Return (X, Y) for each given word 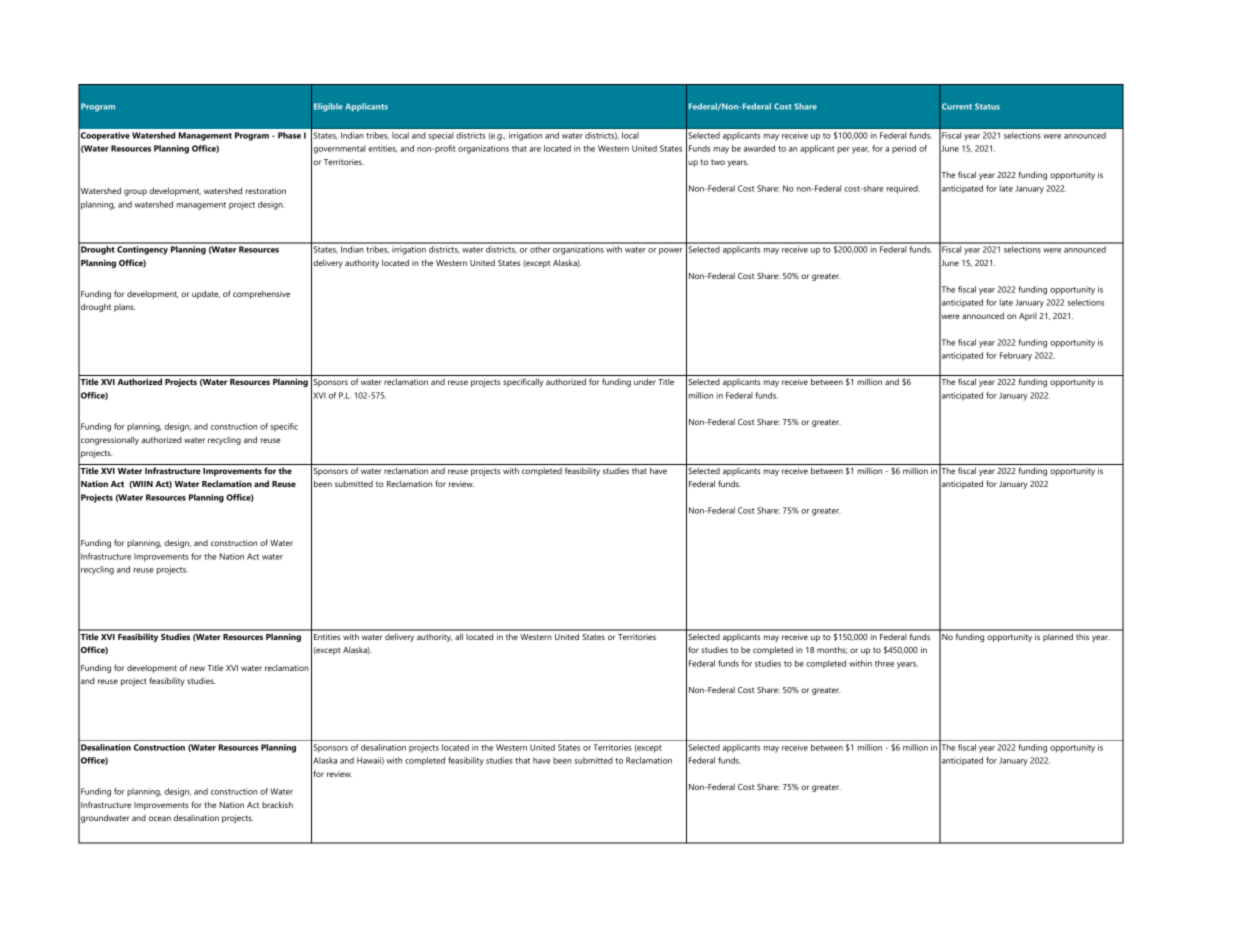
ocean (160, 818)
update (206, 294)
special (441, 136)
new (197, 668)
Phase (289, 135)
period (904, 149)
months (832, 650)
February (1016, 356)
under (645, 381)
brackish (277, 804)
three (884, 663)
